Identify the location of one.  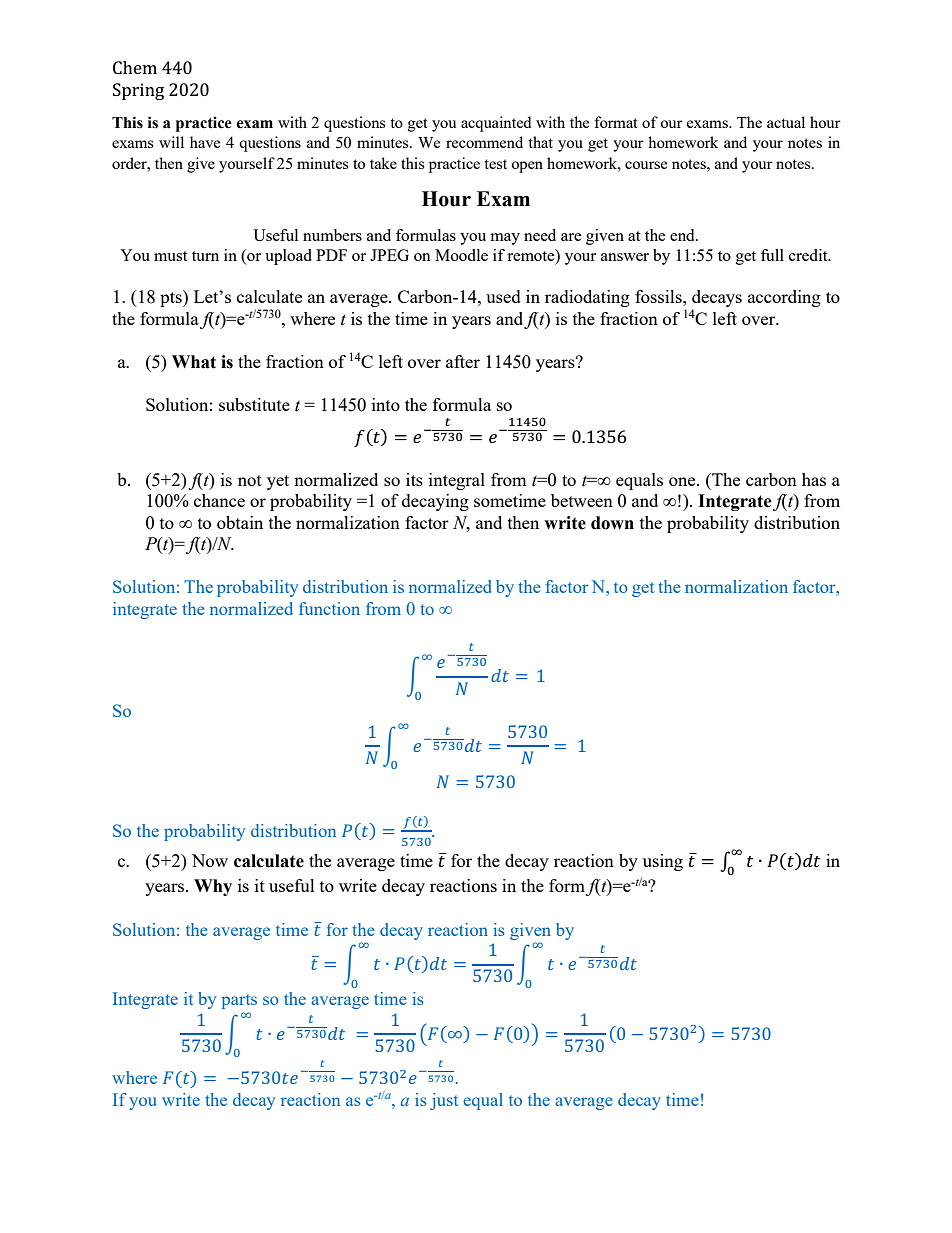
(683, 481).
